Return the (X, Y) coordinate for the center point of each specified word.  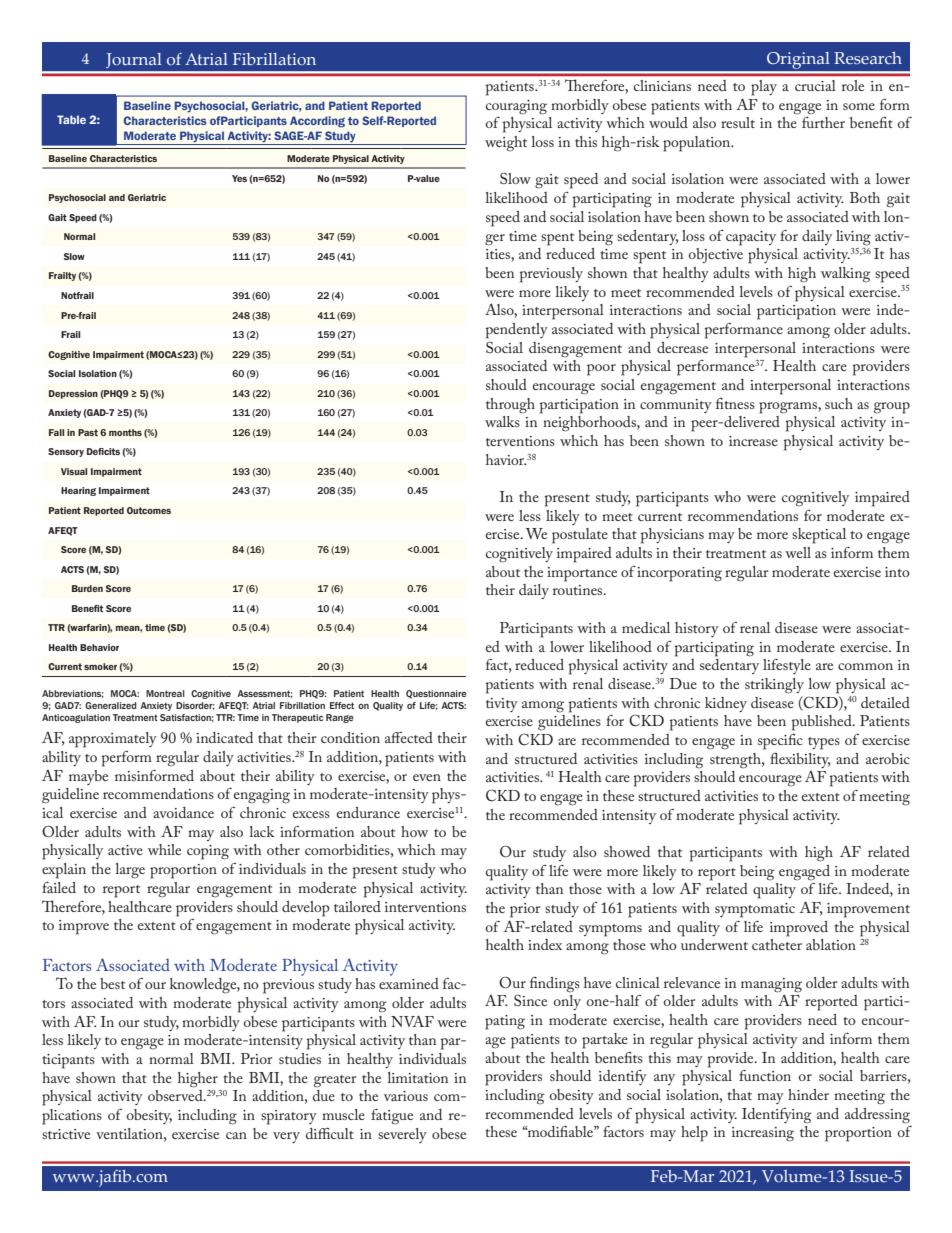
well (798, 552)
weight (506, 144)
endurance (368, 812)
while (164, 849)
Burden (87, 588)
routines (579, 590)
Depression (73, 394)
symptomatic (755, 910)
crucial (815, 85)
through (510, 406)
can (236, 1135)
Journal (134, 63)
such (839, 403)
